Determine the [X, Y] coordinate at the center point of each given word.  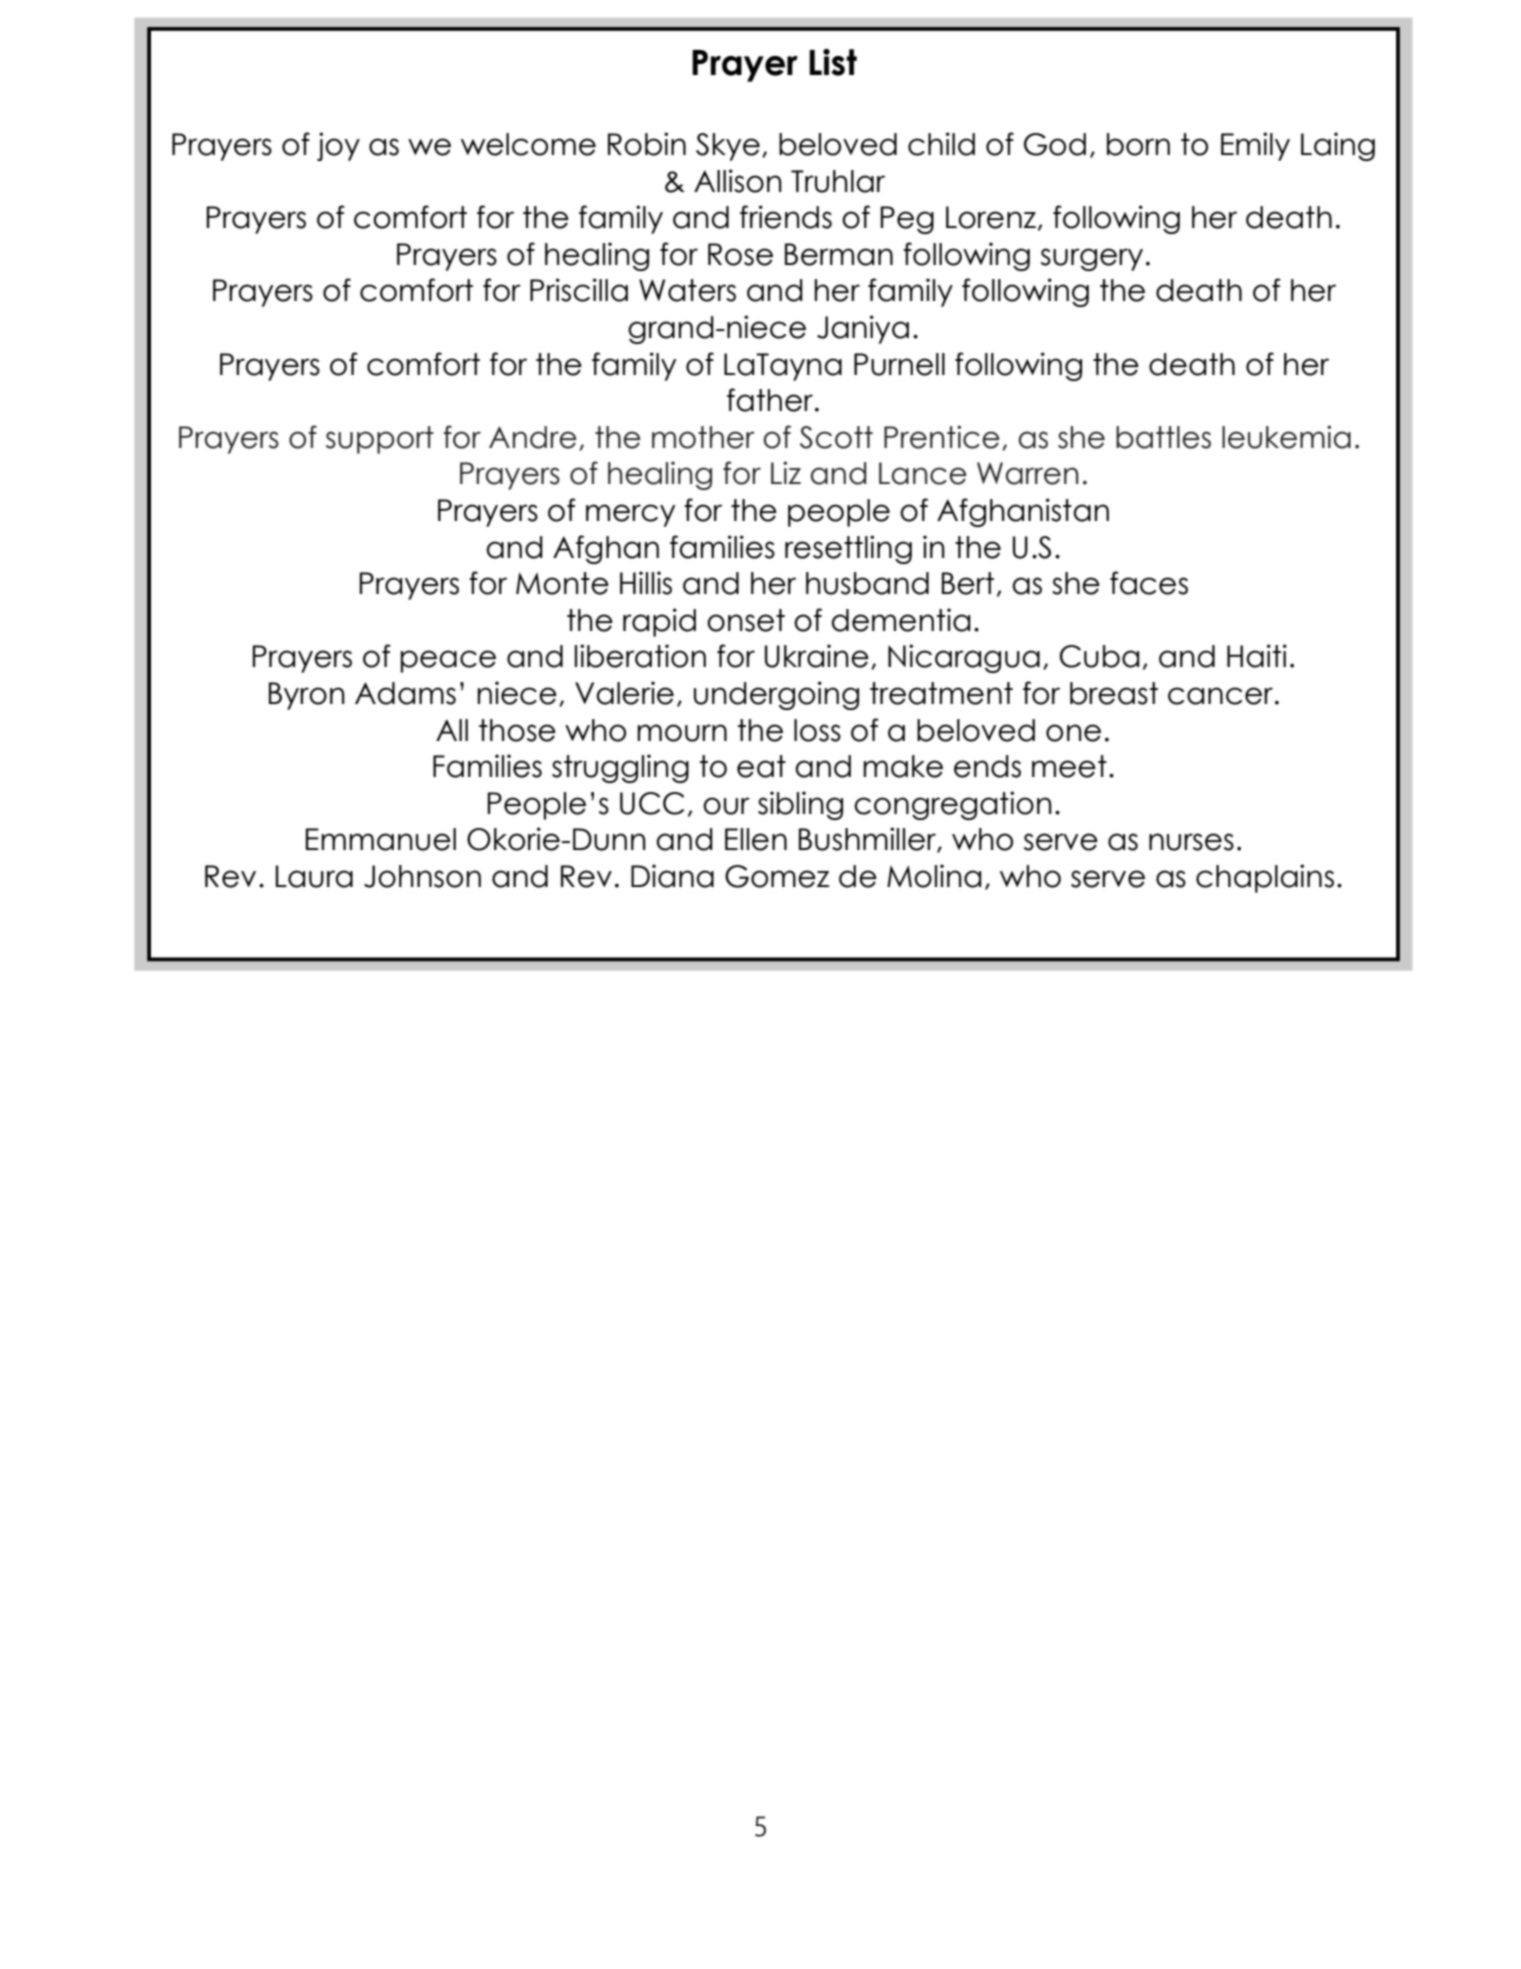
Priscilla [579, 290]
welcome [528, 144]
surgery [1092, 259]
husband [867, 583]
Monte [562, 583]
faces [1149, 583]
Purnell [899, 364]
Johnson [422, 876]
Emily [1255, 146]
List [833, 62]
